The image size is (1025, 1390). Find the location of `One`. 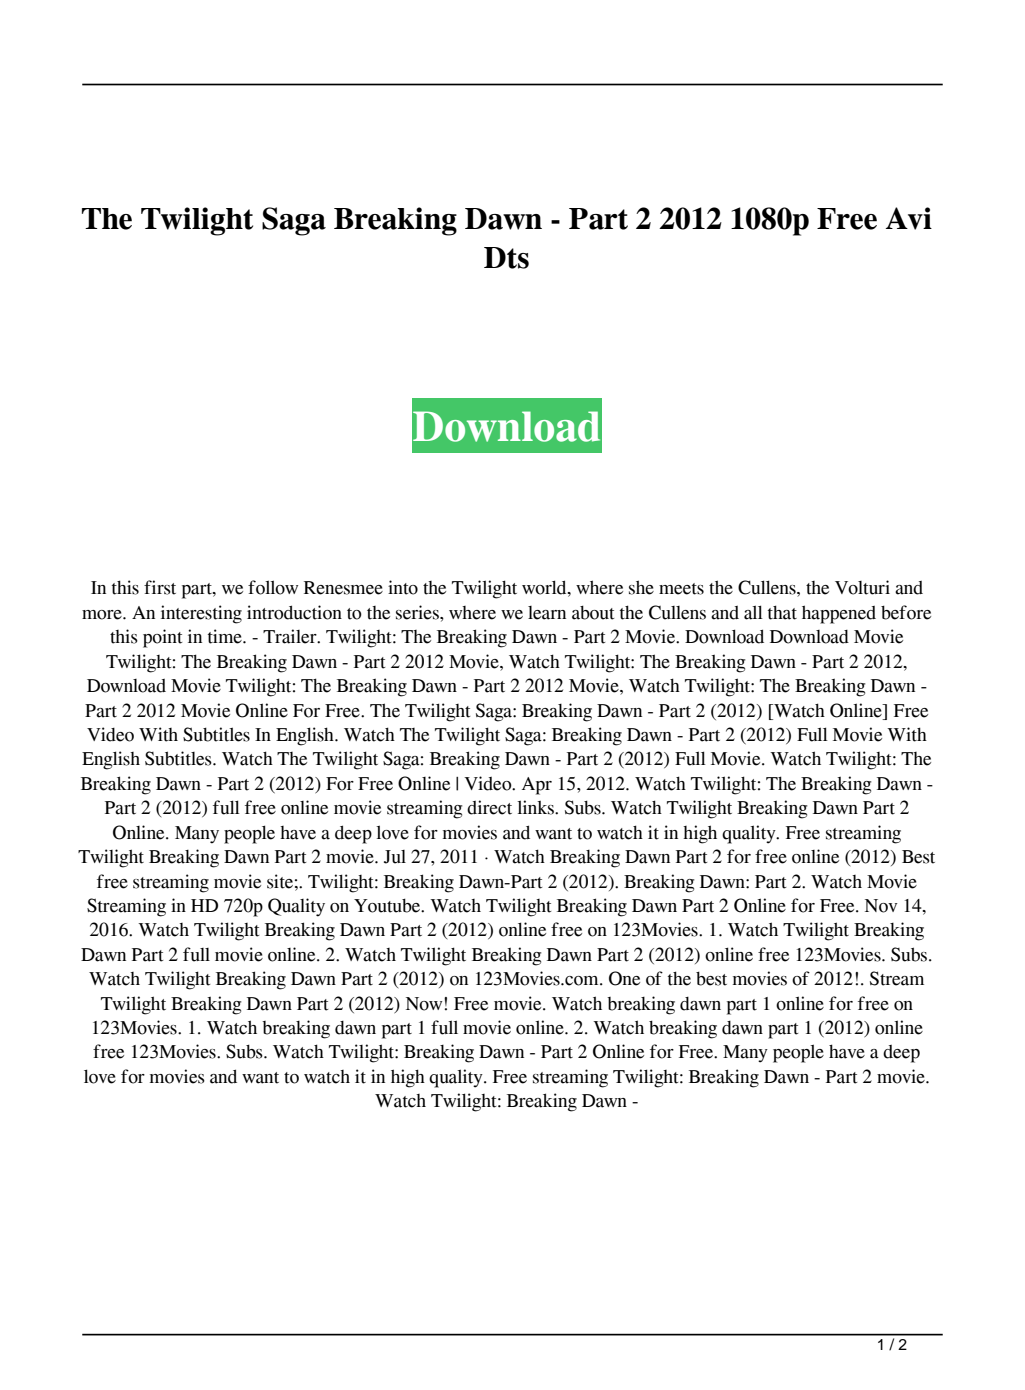

One is located at coordinates (624, 978).
